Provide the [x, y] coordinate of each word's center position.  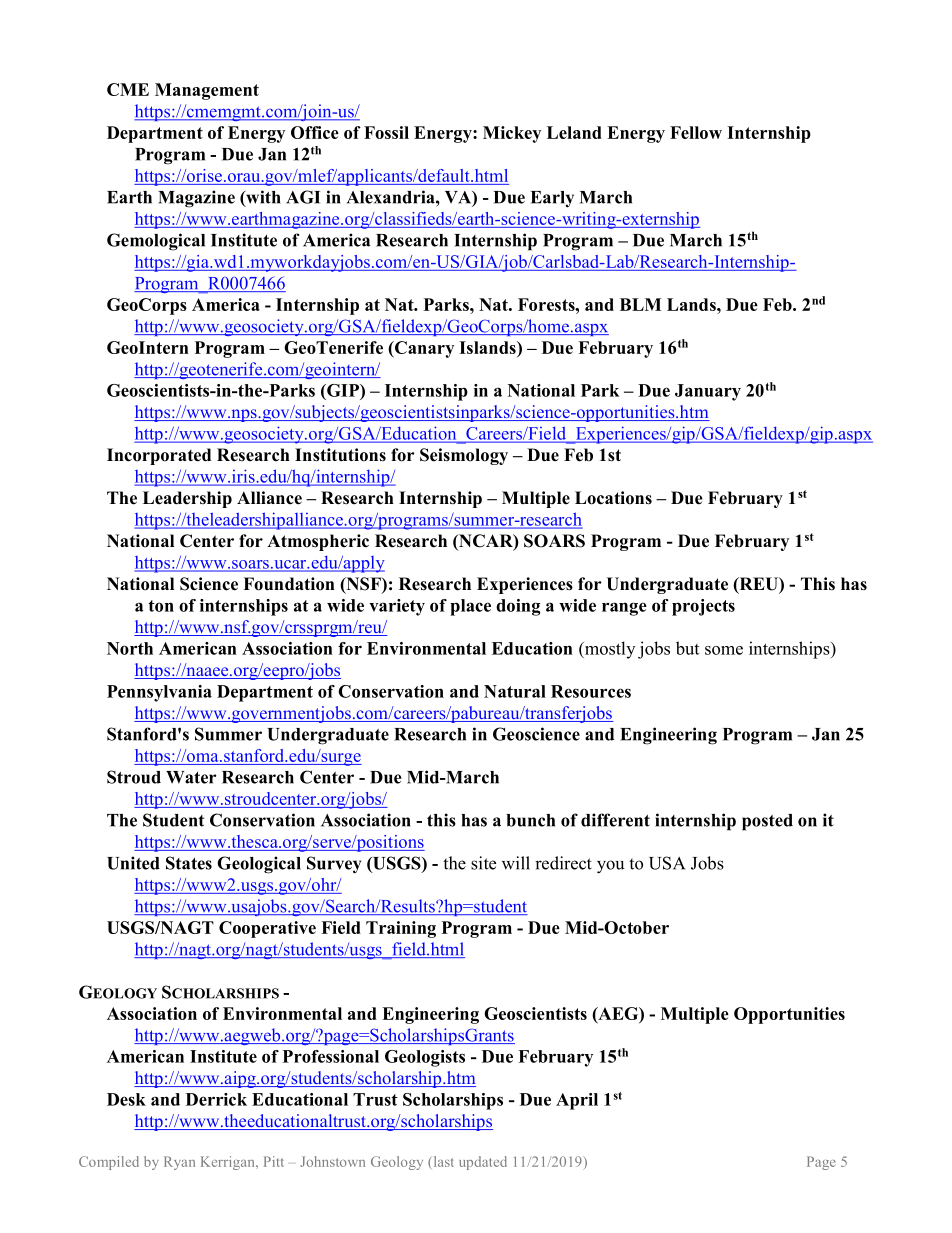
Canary [423, 349]
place [470, 607]
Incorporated [159, 456]
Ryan [179, 1163]
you [610, 867]
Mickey [512, 134]
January [708, 392]
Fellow [696, 132]
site [483, 863]
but [687, 648]
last [444, 1161]
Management [207, 91]
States [189, 863]
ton [161, 606]
